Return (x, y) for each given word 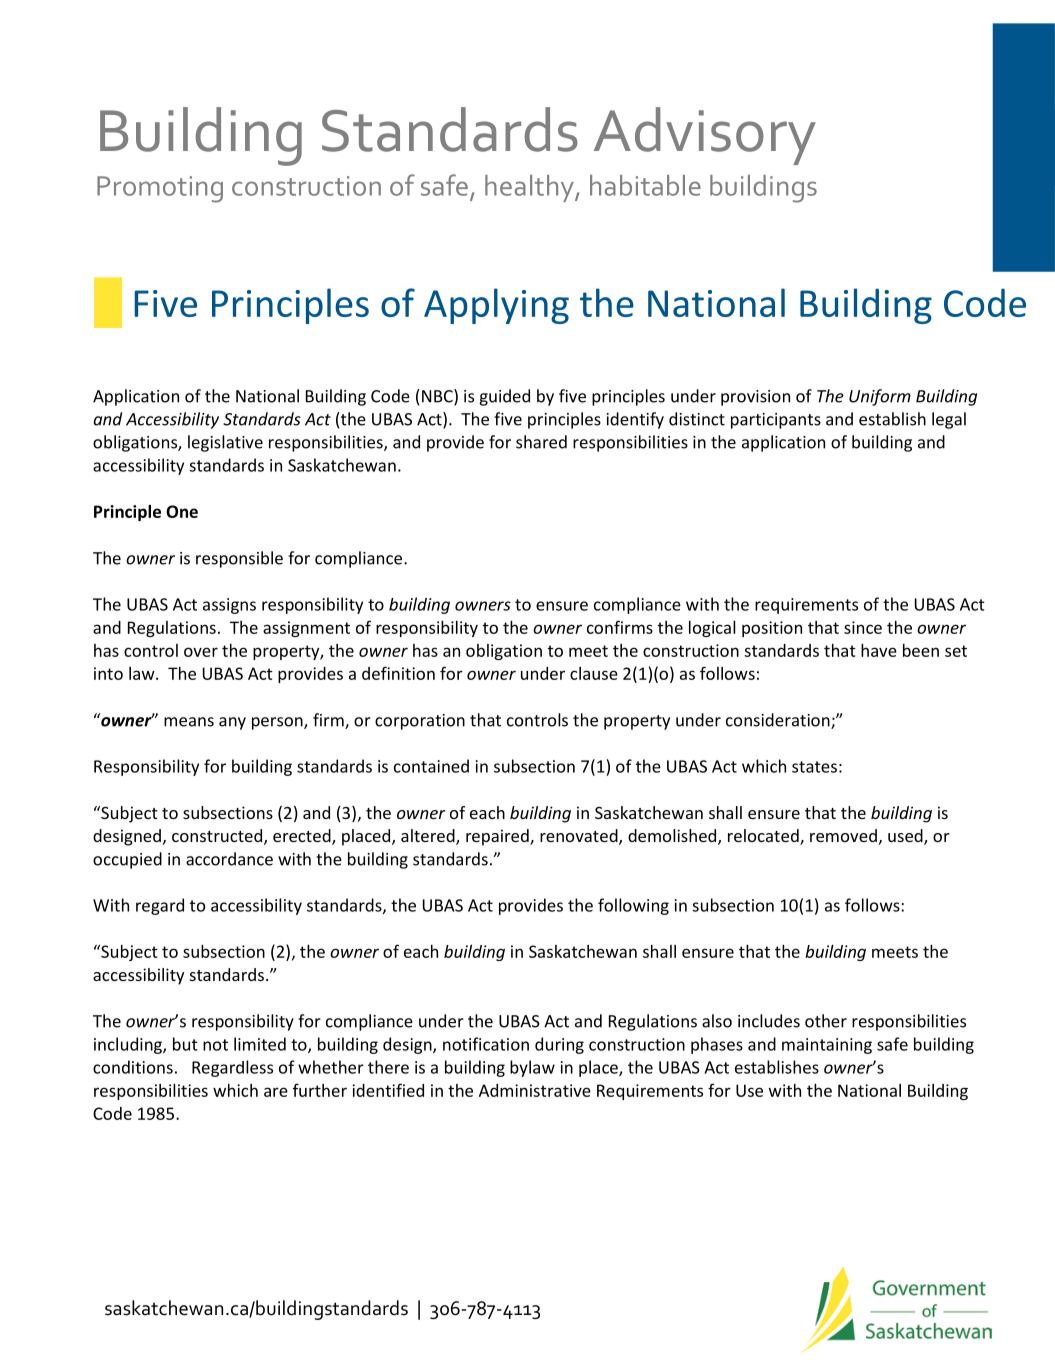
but (185, 1044)
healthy (530, 188)
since (863, 627)
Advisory (705, 136)
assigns (229, 606)
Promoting (160, 189)
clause (594, 673)
